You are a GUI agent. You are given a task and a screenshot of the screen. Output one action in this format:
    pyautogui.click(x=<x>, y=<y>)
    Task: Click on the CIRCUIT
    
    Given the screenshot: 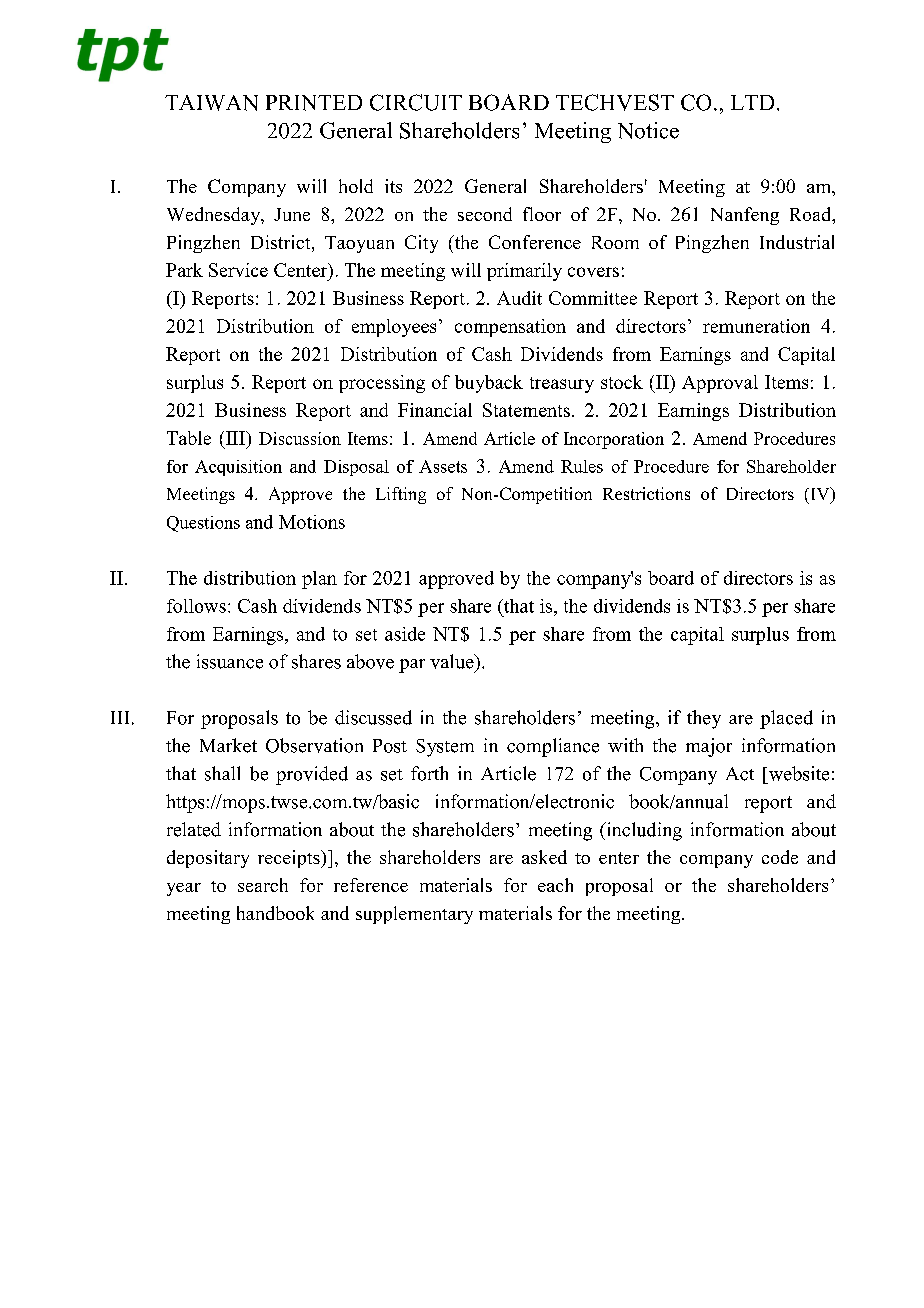 What is the action you would take?
    pyautogui.click(x=416, y=102)
